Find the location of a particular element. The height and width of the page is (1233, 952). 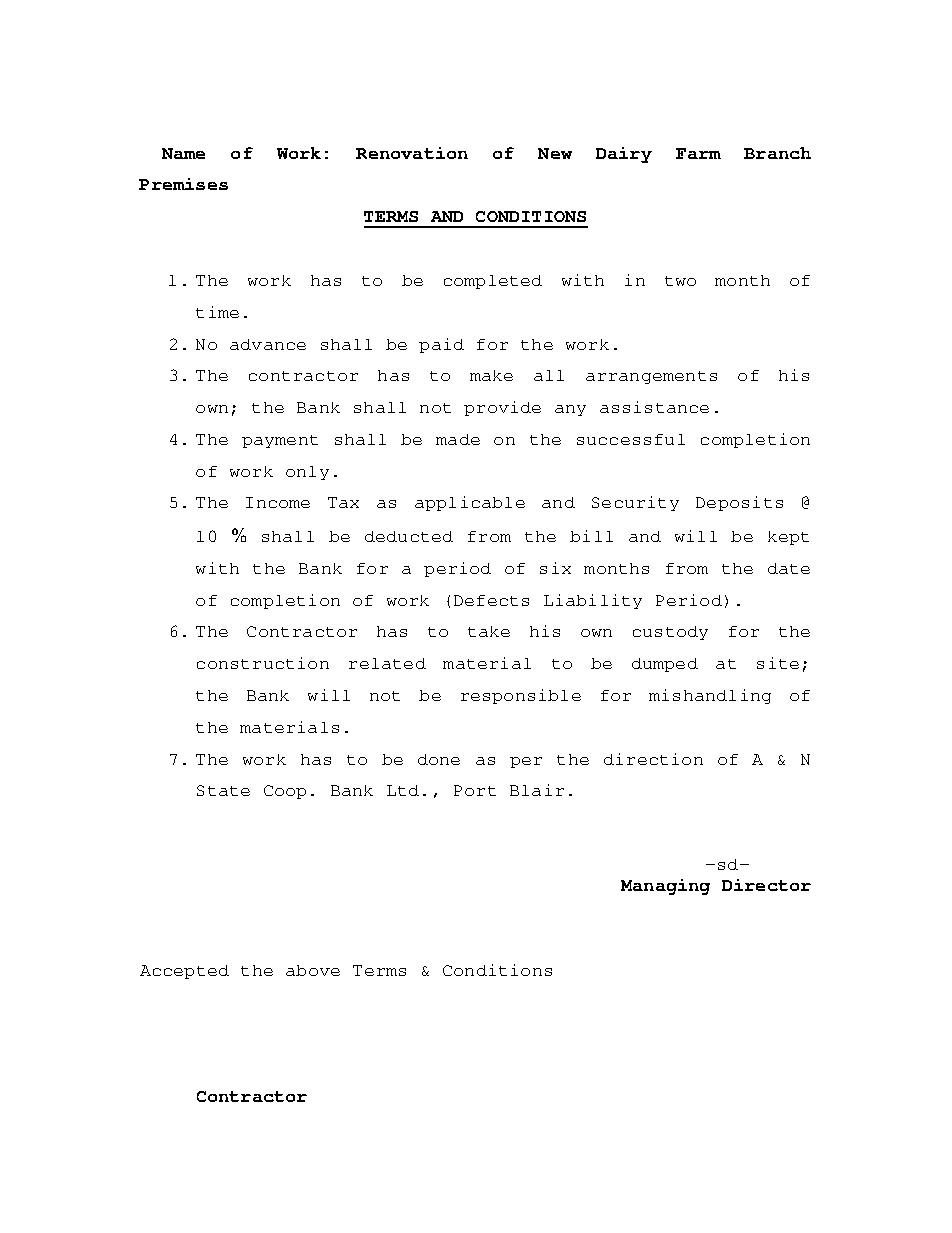

State is located at coordinates (223, 790).
